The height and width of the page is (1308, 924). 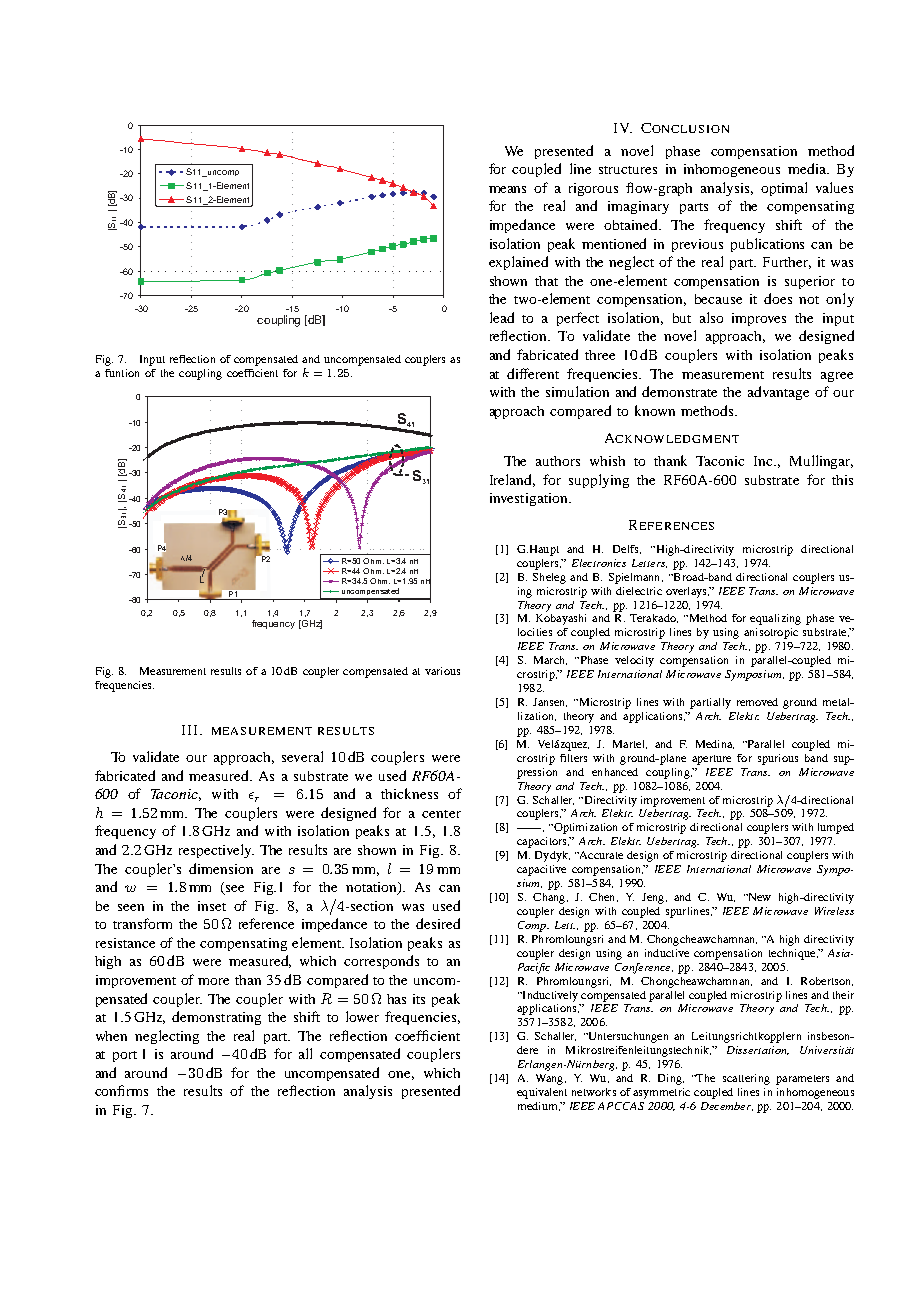 I want to click on supplying, so click(x=599, y=481).
